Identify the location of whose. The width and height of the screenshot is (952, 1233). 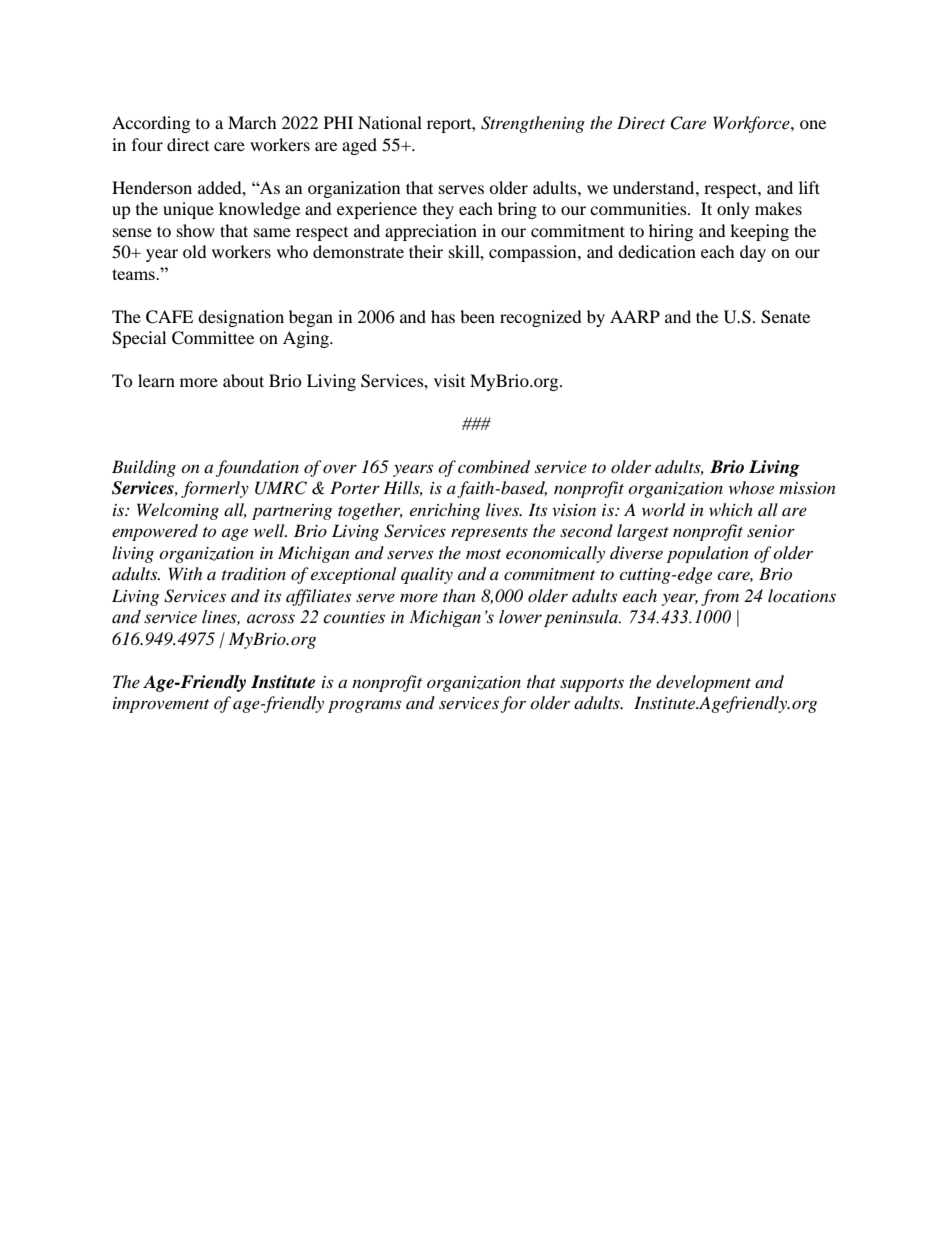
(751, 487).
